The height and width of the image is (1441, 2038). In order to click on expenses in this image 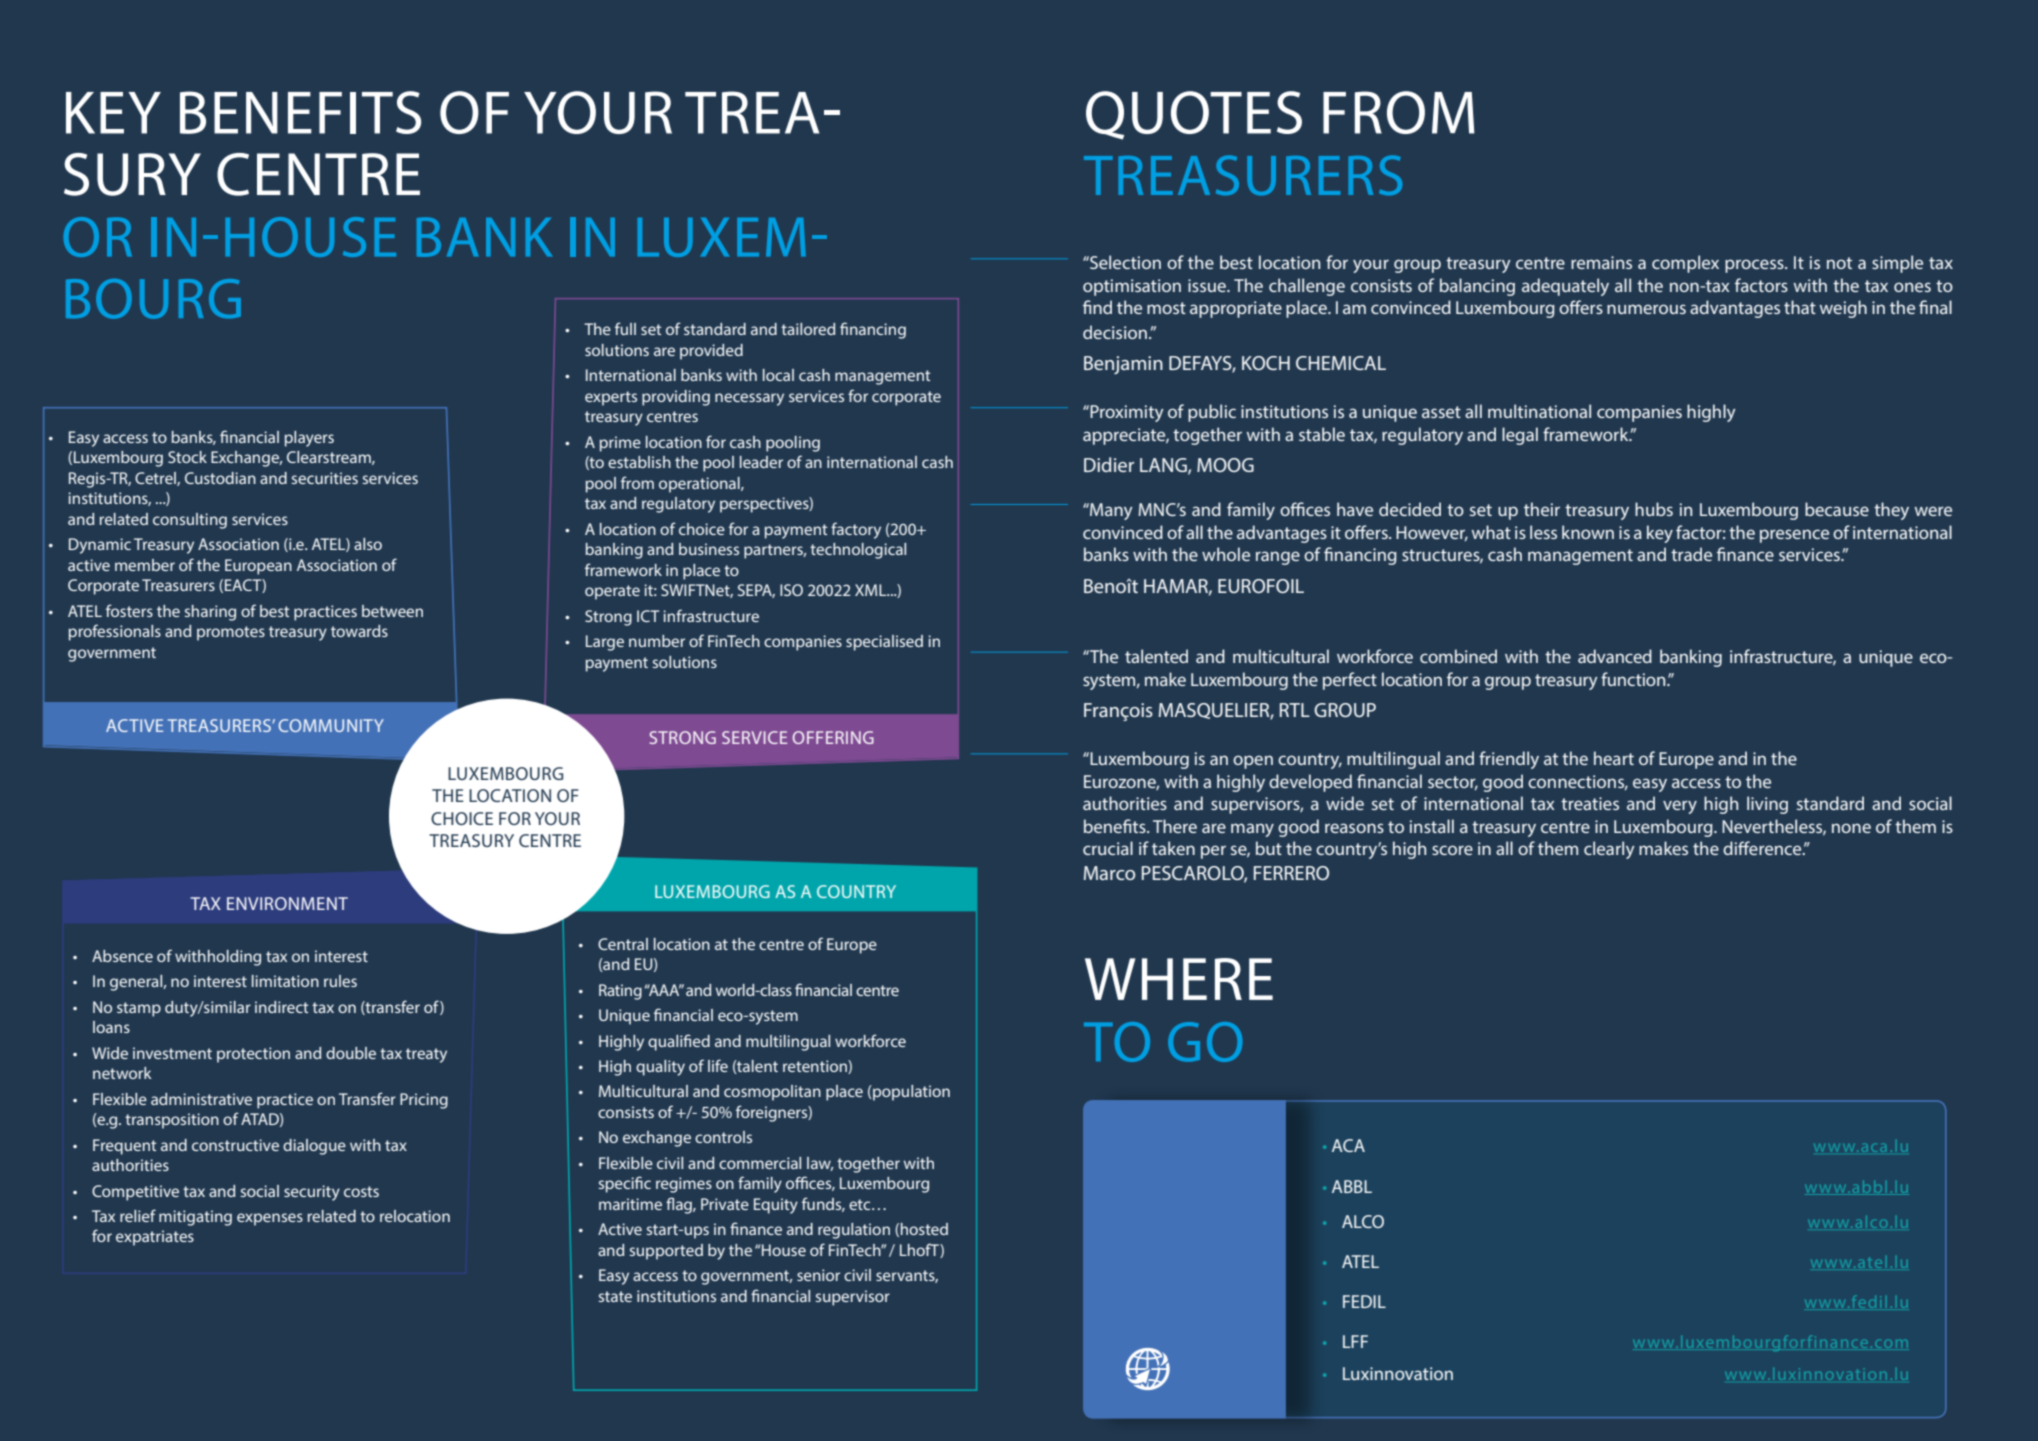, I will do `click(270, 1219)`.
